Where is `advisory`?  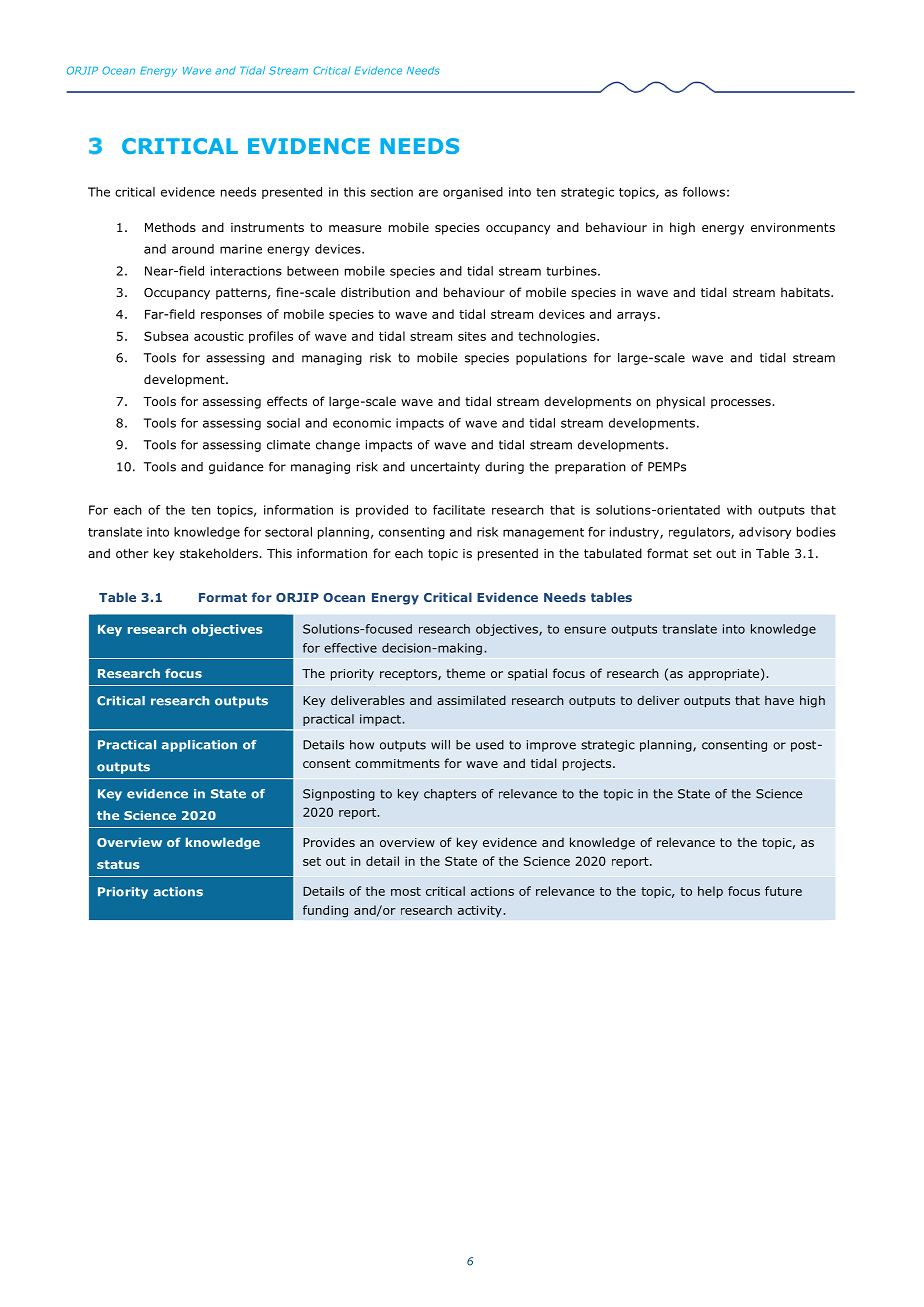 advisory is located at coordinates (765, 533).
